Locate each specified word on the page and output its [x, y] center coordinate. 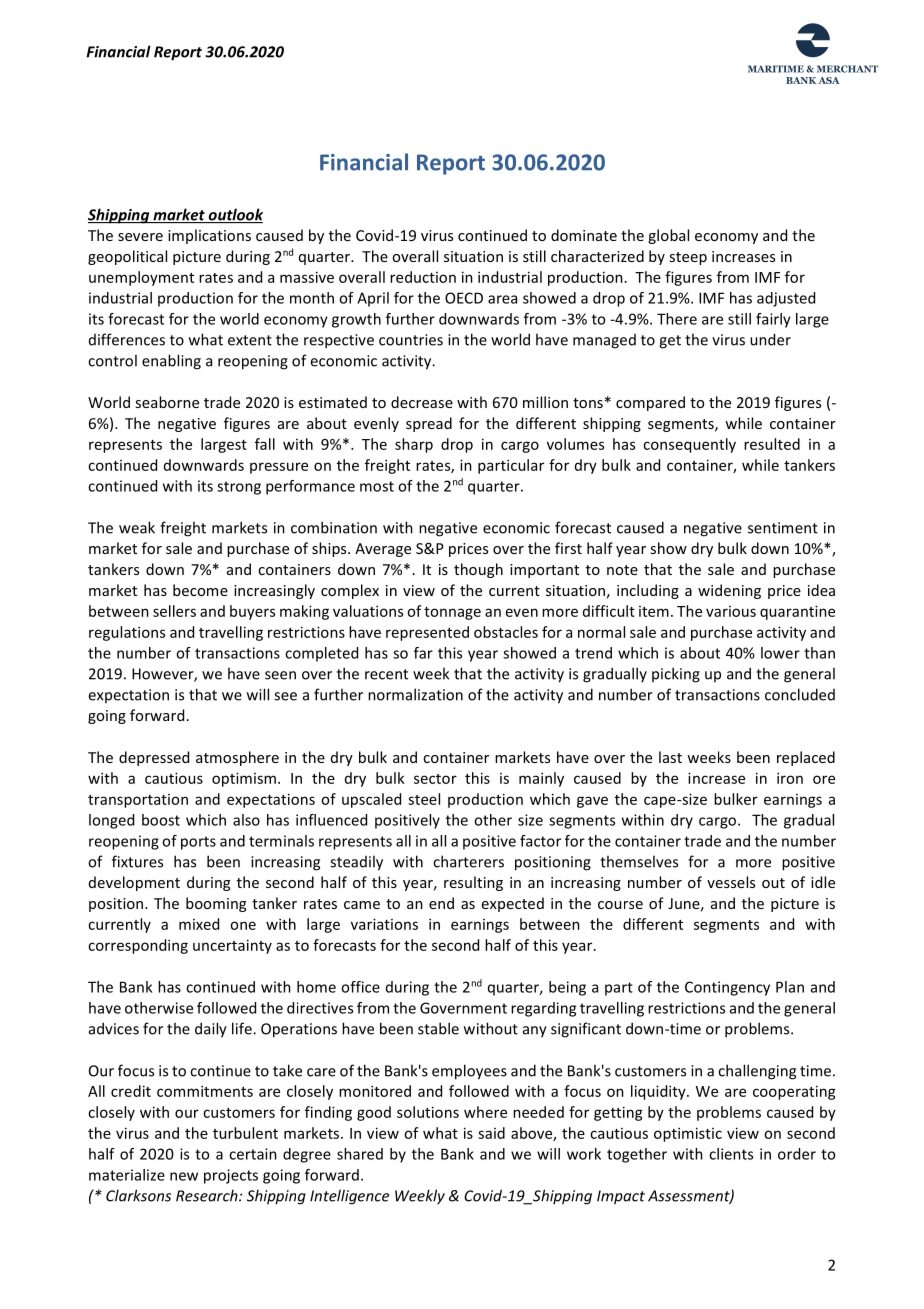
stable [438, 1028]
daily [211, 1030]
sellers [174, 611]
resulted [772, 444]
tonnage [452, 613]
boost [161, 820]
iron [790, 778]
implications [209, 236]
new [184, 1176]
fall [265, 444]
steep [688, 258]
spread [429, 424]
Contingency [727, 988]
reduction [423, 277]
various [731, 611]
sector [435, 779]
